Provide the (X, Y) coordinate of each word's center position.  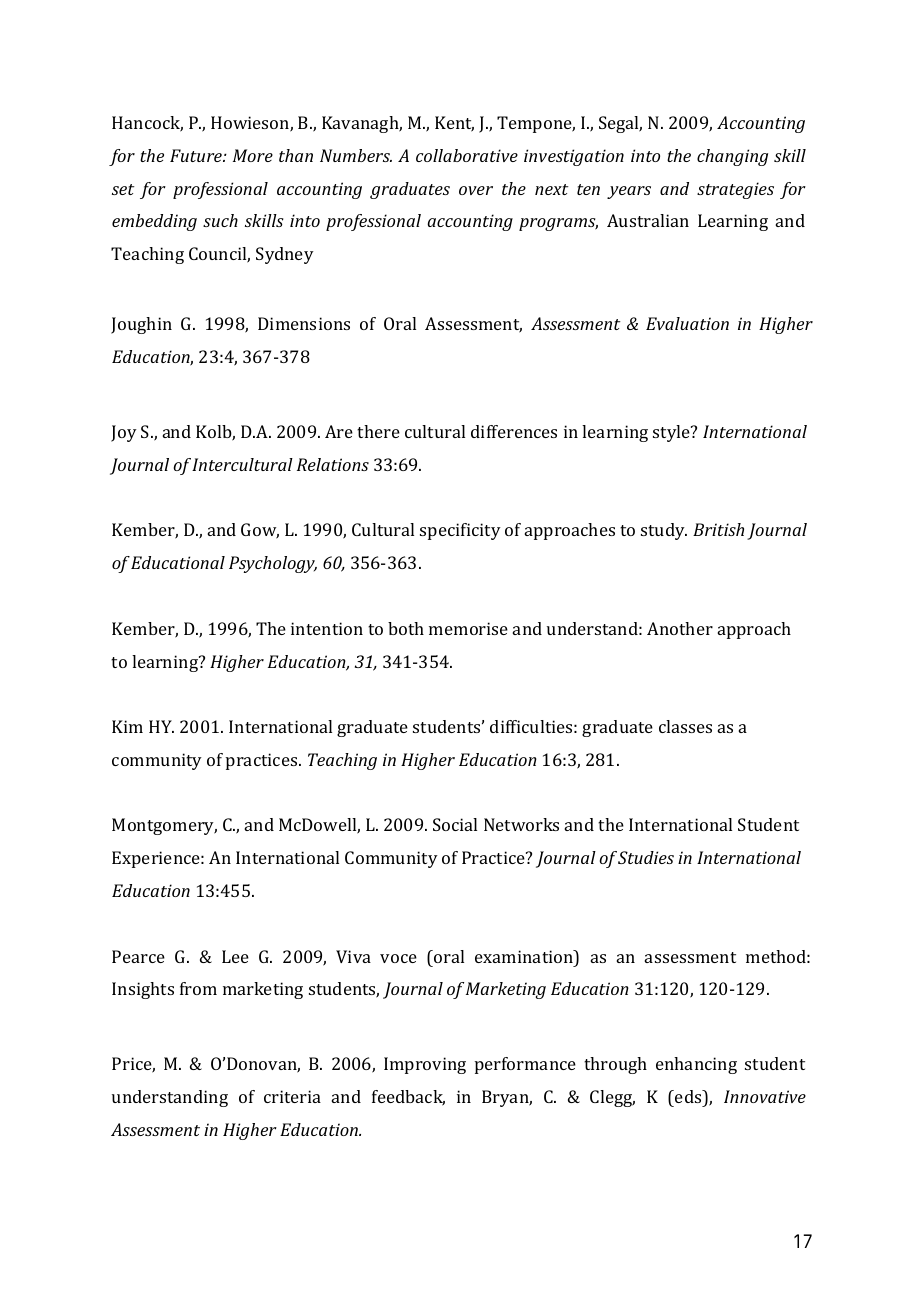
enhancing (696, 1065)
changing (732, 157)
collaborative (467, 155)
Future (197, 155)
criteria (292, 1096)
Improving (425, 1065)
